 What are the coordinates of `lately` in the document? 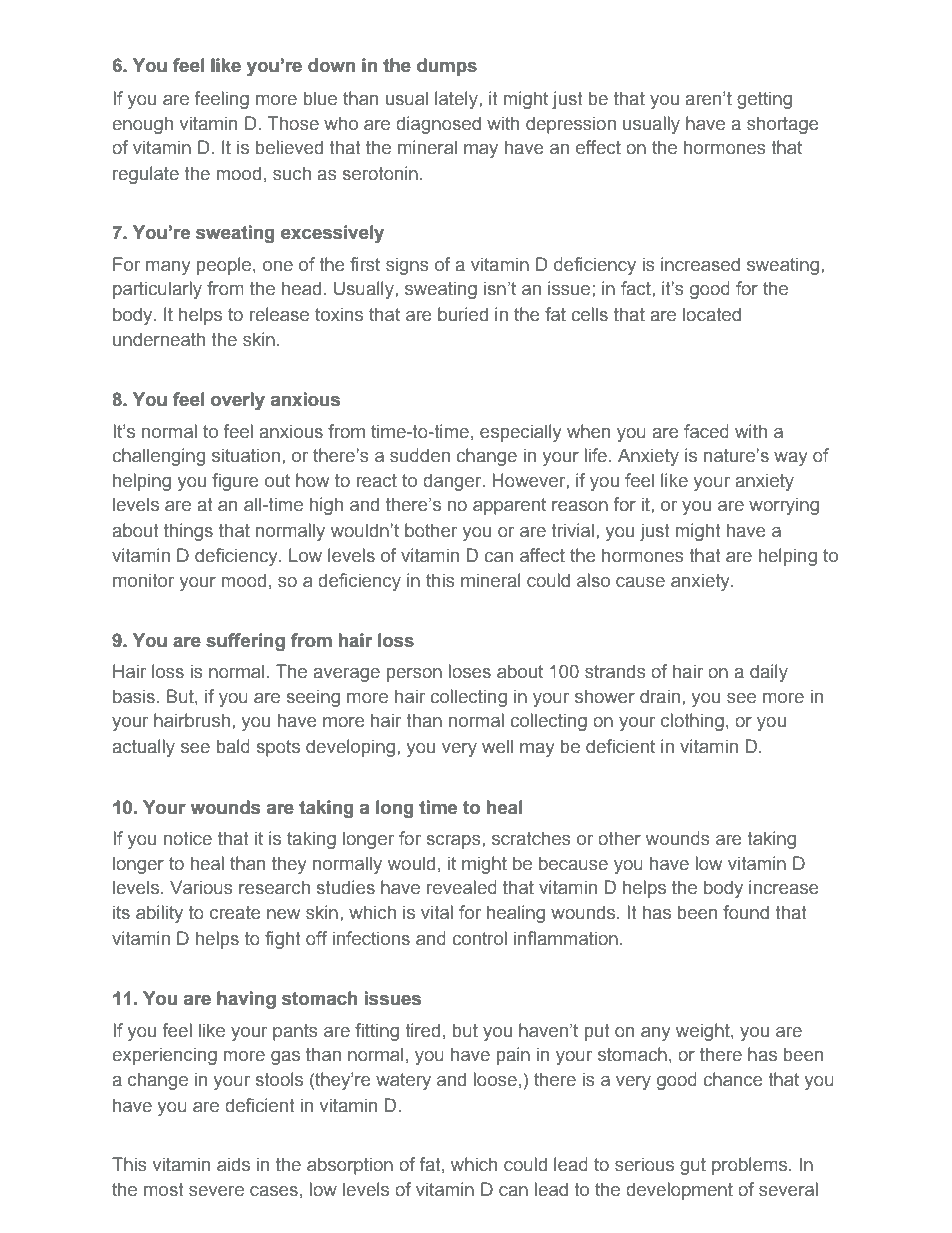 It's located at (457, 100).
